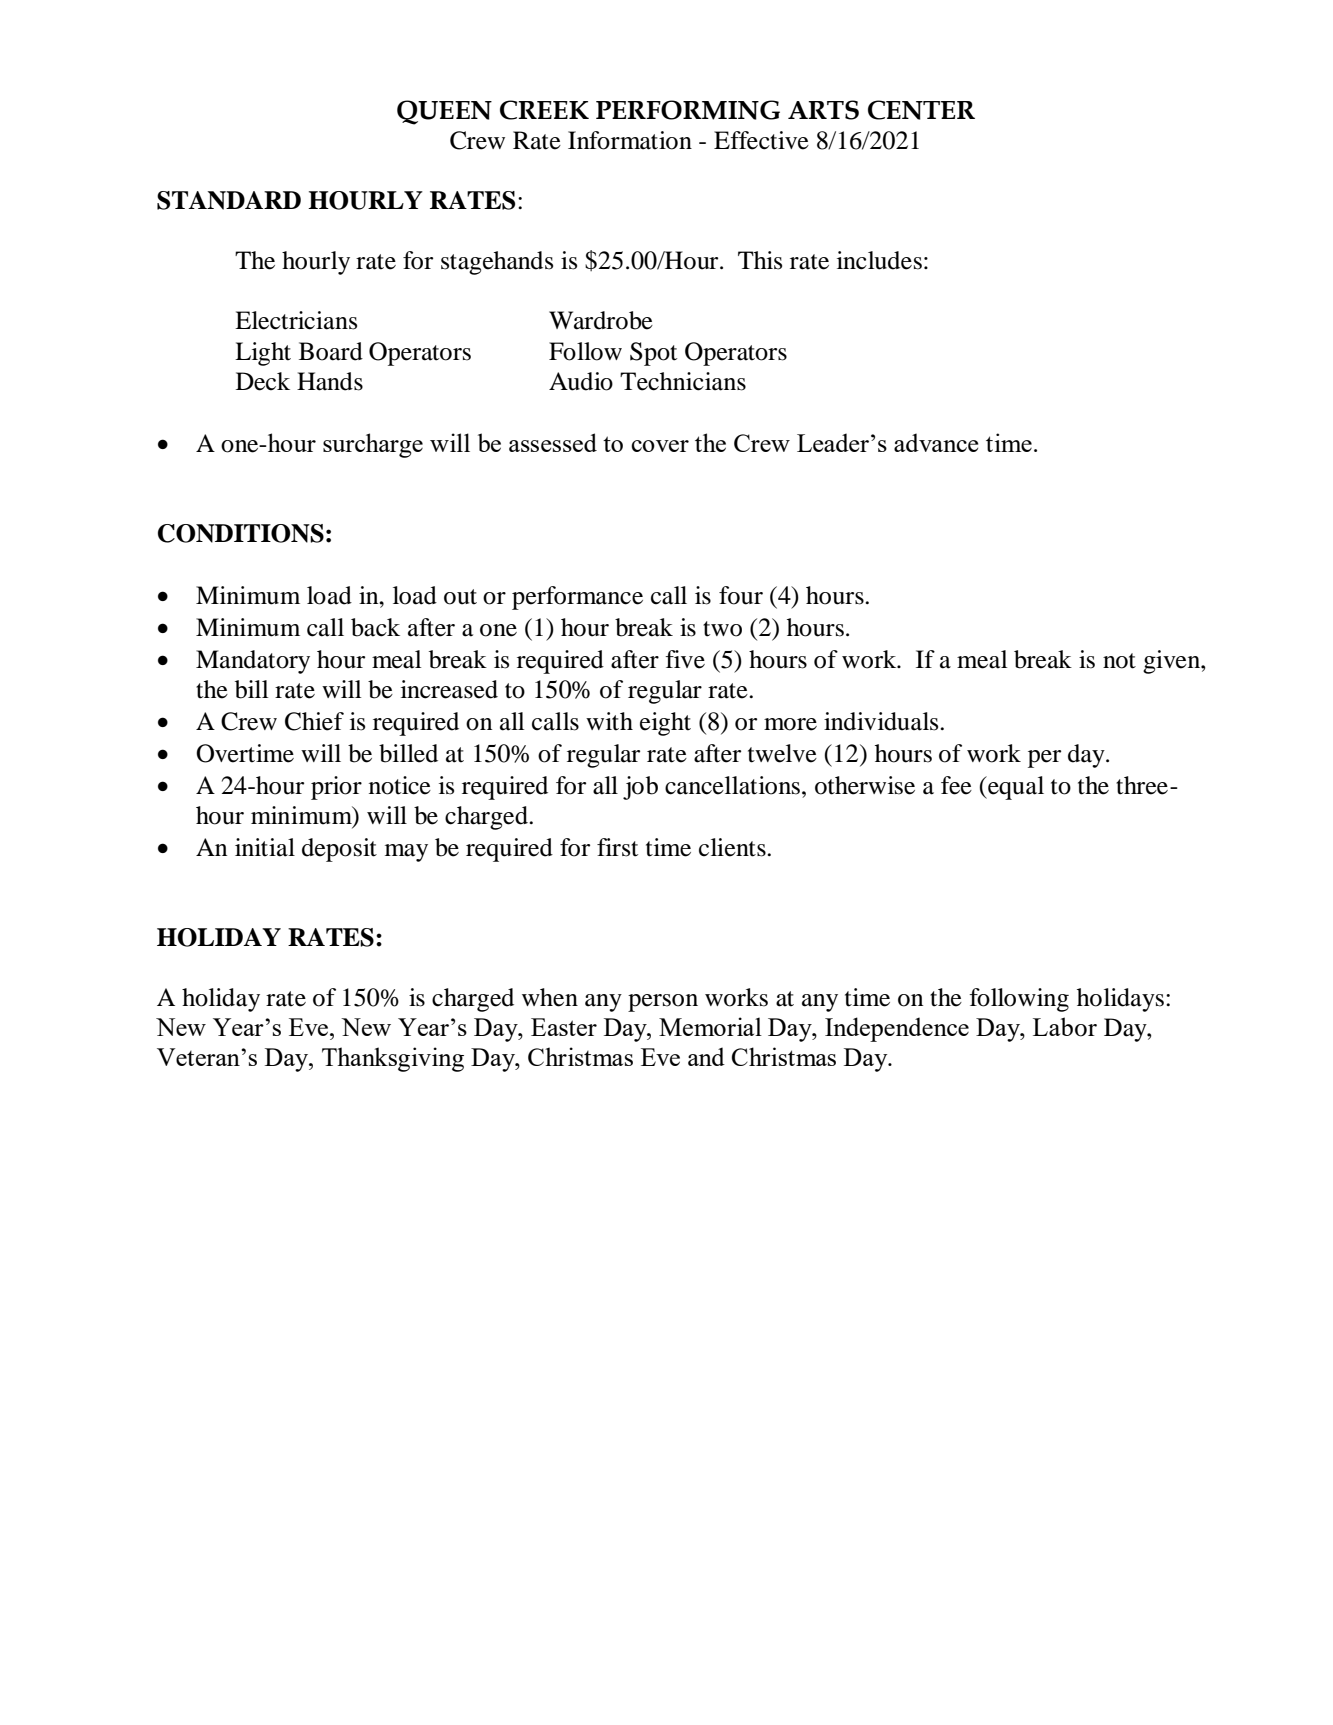 The height and width of the document is (1725, 1333). What do you see at coordinates (663, 1003) in the document?
I see `person` at bounding box center [663, 1003].
